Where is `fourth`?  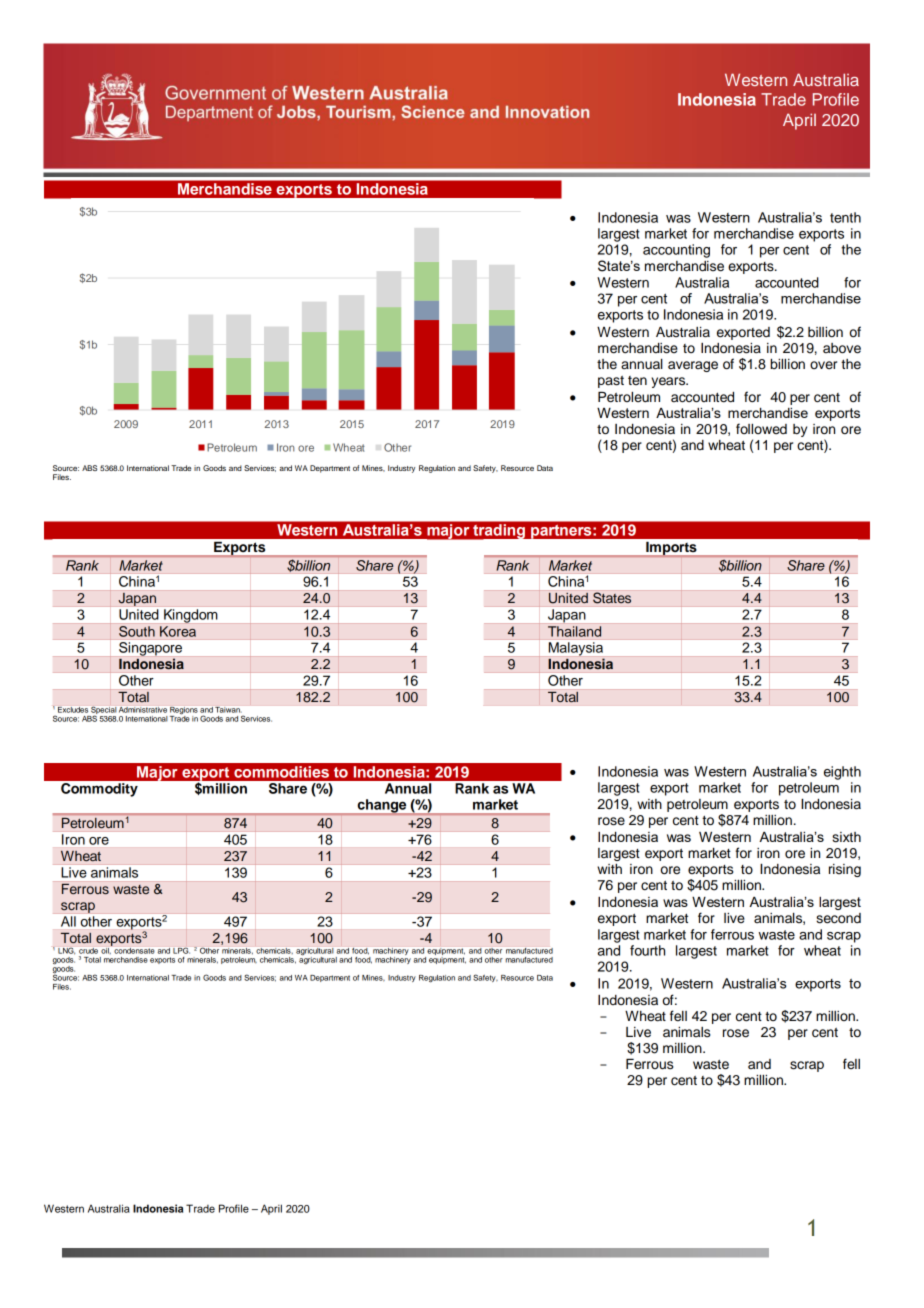
fourth is located at coordinates (647, 950).
